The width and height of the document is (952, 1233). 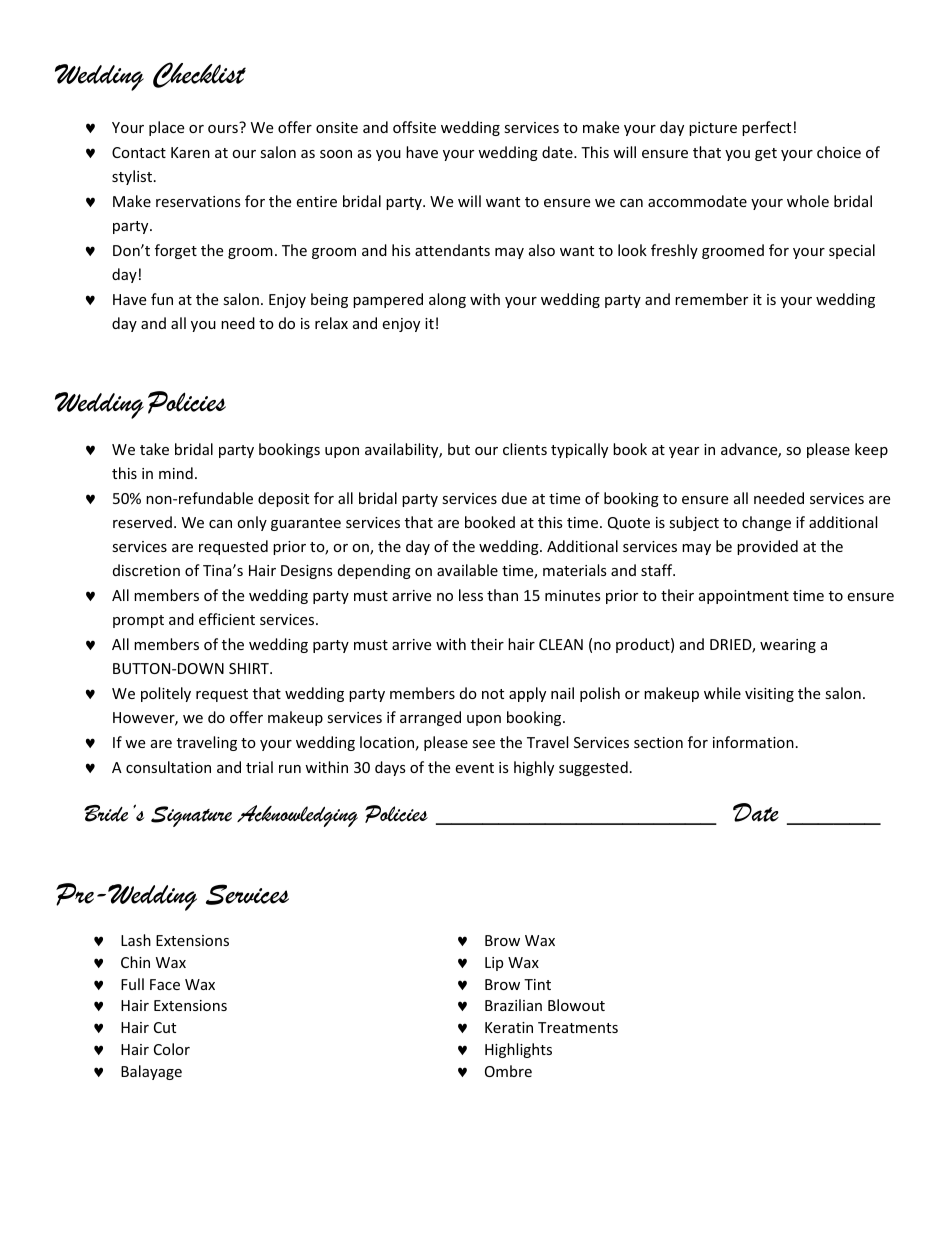 What do you see at coordinates (502, 595) in the document?
I see `than` at bounding box center [502, 595].
